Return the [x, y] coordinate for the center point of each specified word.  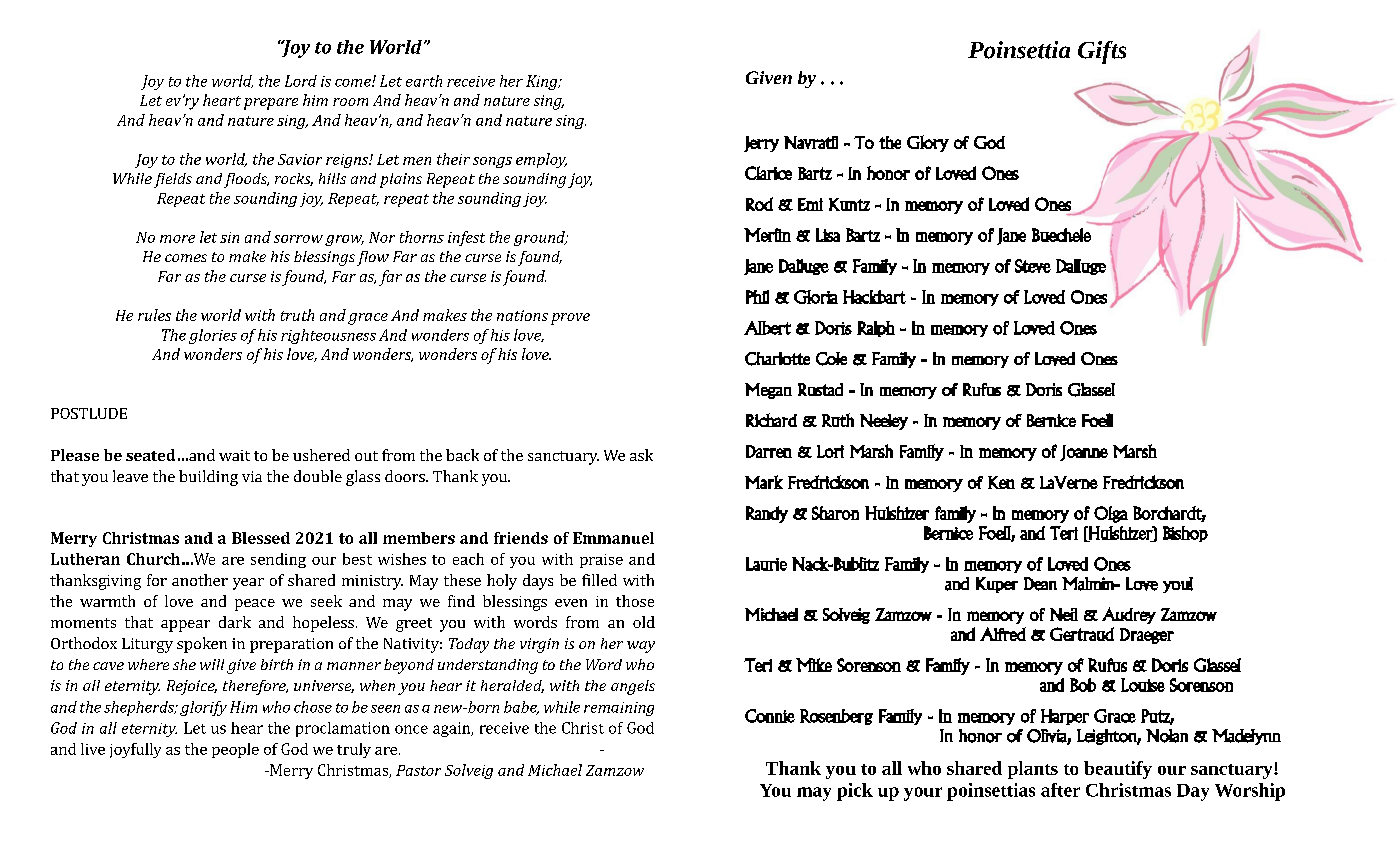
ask [641, 455]
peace [255, 605]
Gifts [1102, 52]
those [635, 601]
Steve [1033, 266]
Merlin [767, 235]
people [235, 750]
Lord [301, 81]
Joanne [1084, 453]
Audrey [1129, 615]
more [177, 239]
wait [234, 455]
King [543, 82]
